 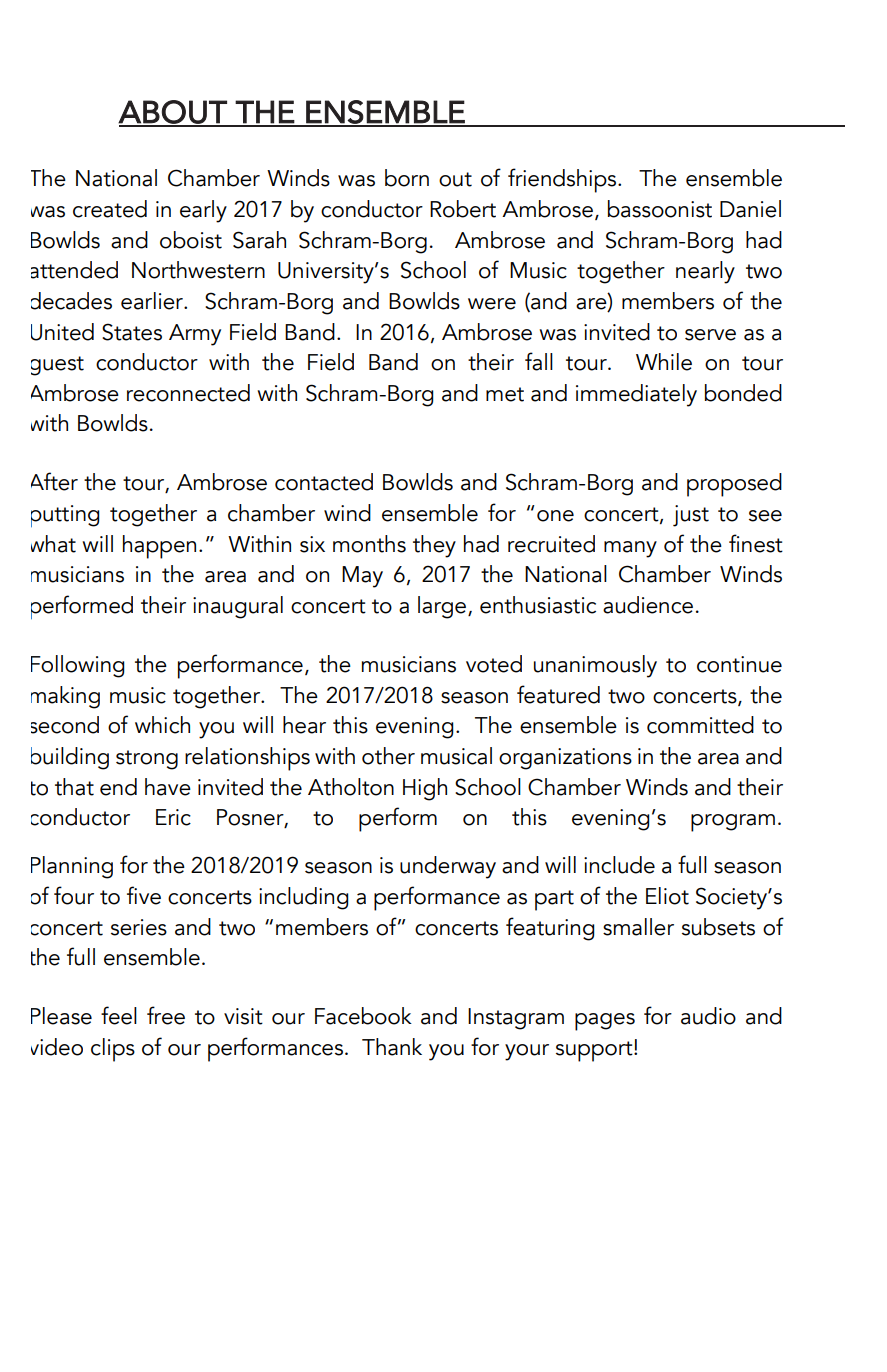 I want to click on born, so click(x=407, y=178).
